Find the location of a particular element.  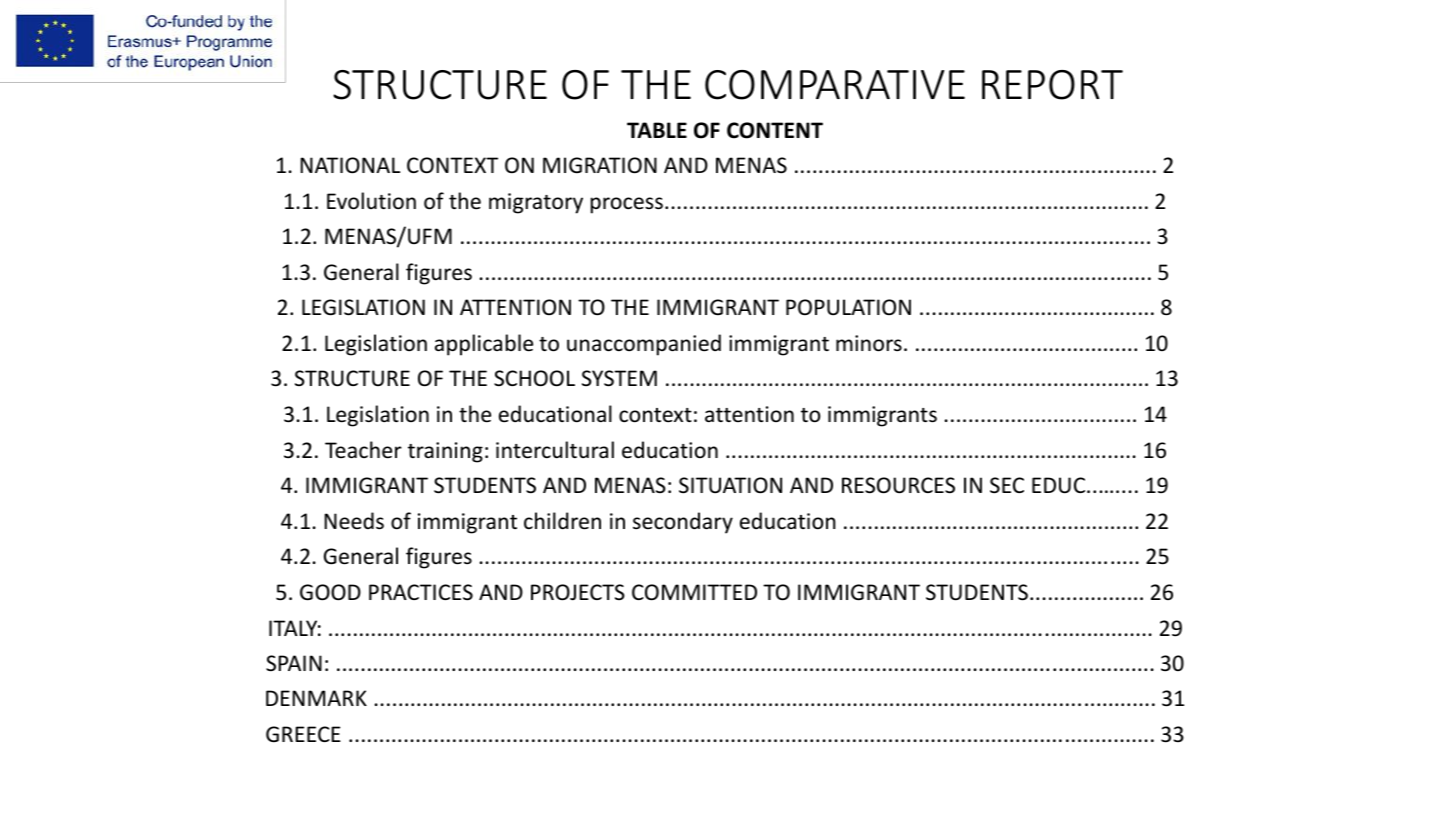

DENMARK is located at coordinates (316, 698).
